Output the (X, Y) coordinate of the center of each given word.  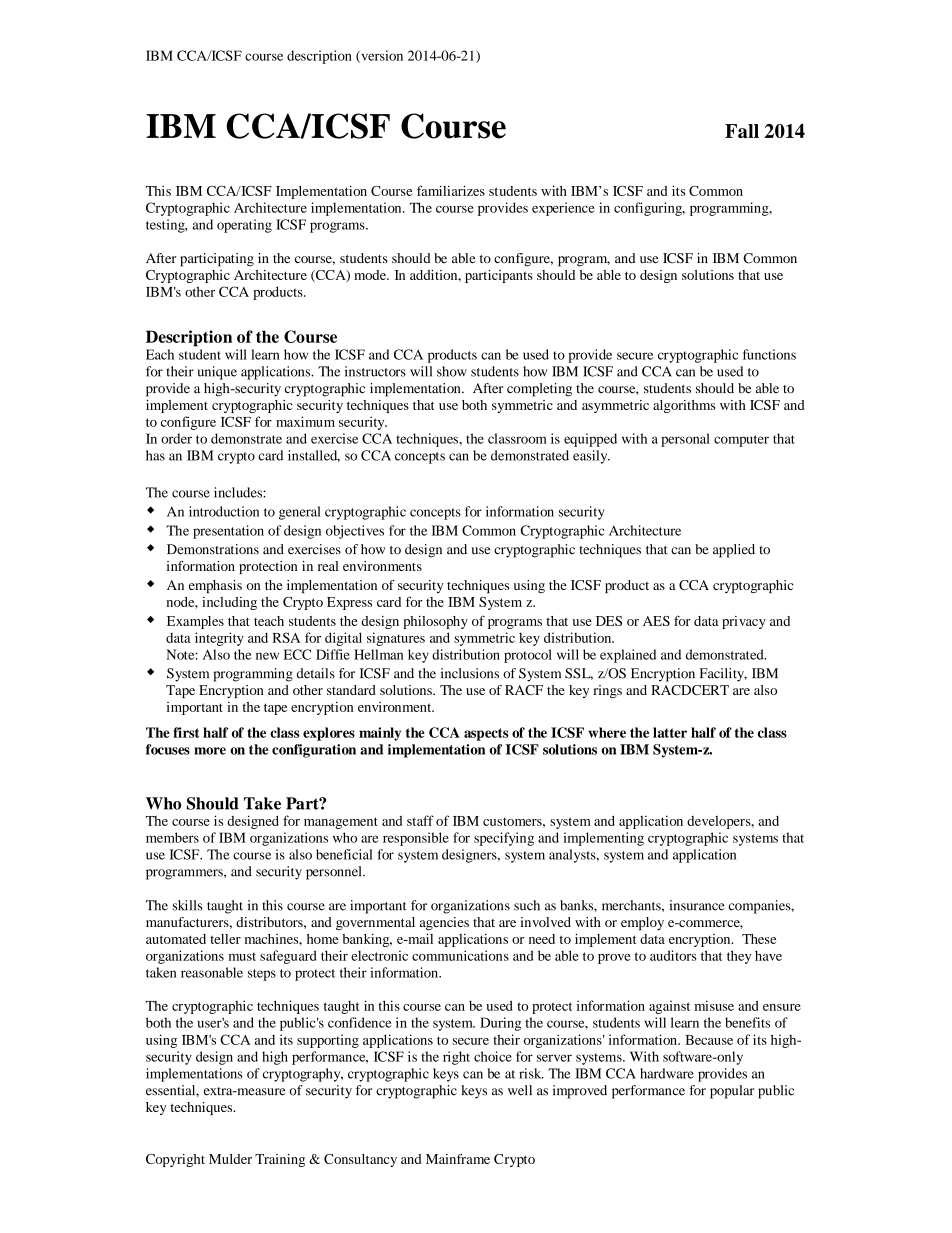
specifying (504, 839)
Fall (742, 131)
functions (769, 354)
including (229, 603)
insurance (697, 905)
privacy (744, 622)
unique (217, 373)
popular (732, 1092)
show (452, 371)
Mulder (230, 1159)
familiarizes (451, 190)
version (381, 56)
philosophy (435, 622)
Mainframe (458, 1159)
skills (188, 905)
